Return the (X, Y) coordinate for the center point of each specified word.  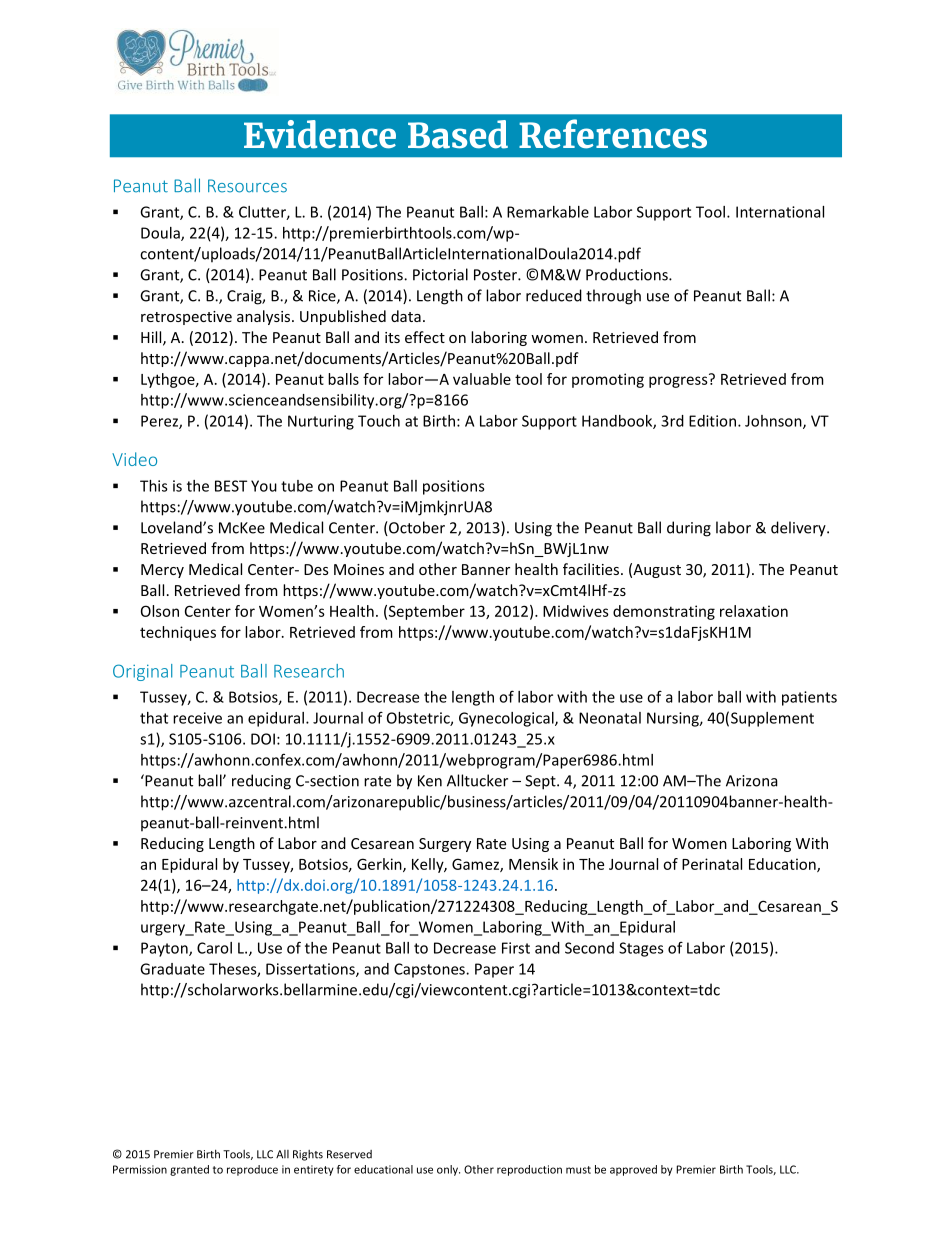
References (613, 134)
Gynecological (507, 719)
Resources (247, 186)
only (448, 1170)
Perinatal (712, 864)
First (516, 948)
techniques (178, 633)
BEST (231, 486)
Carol (214, 948)
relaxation (754, 611)
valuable (482, 379)
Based (458, 134)
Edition (712, 421)
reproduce (252, 1170)
